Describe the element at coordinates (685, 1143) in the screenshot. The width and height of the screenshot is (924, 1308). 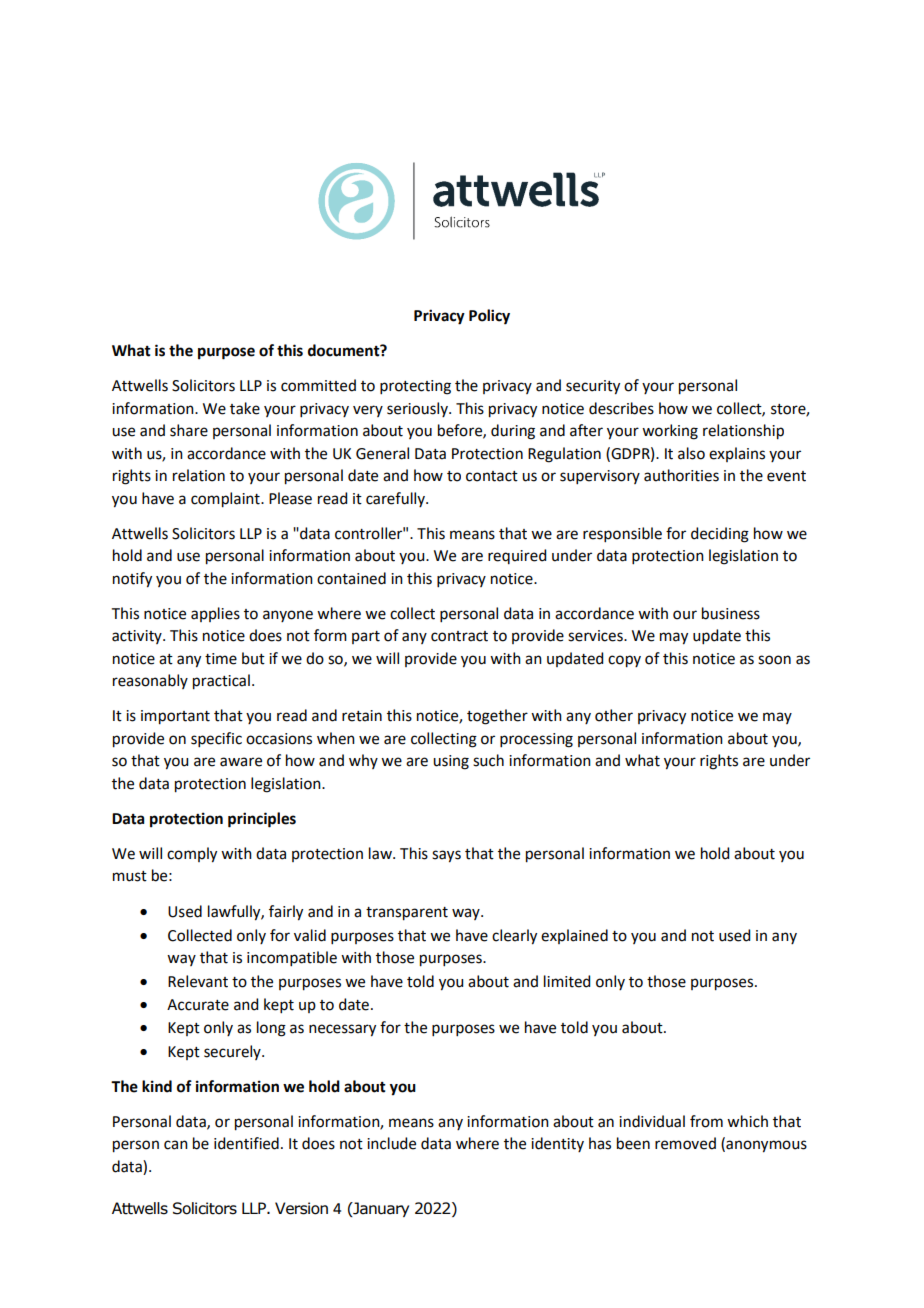
I see `removed` at that location.
